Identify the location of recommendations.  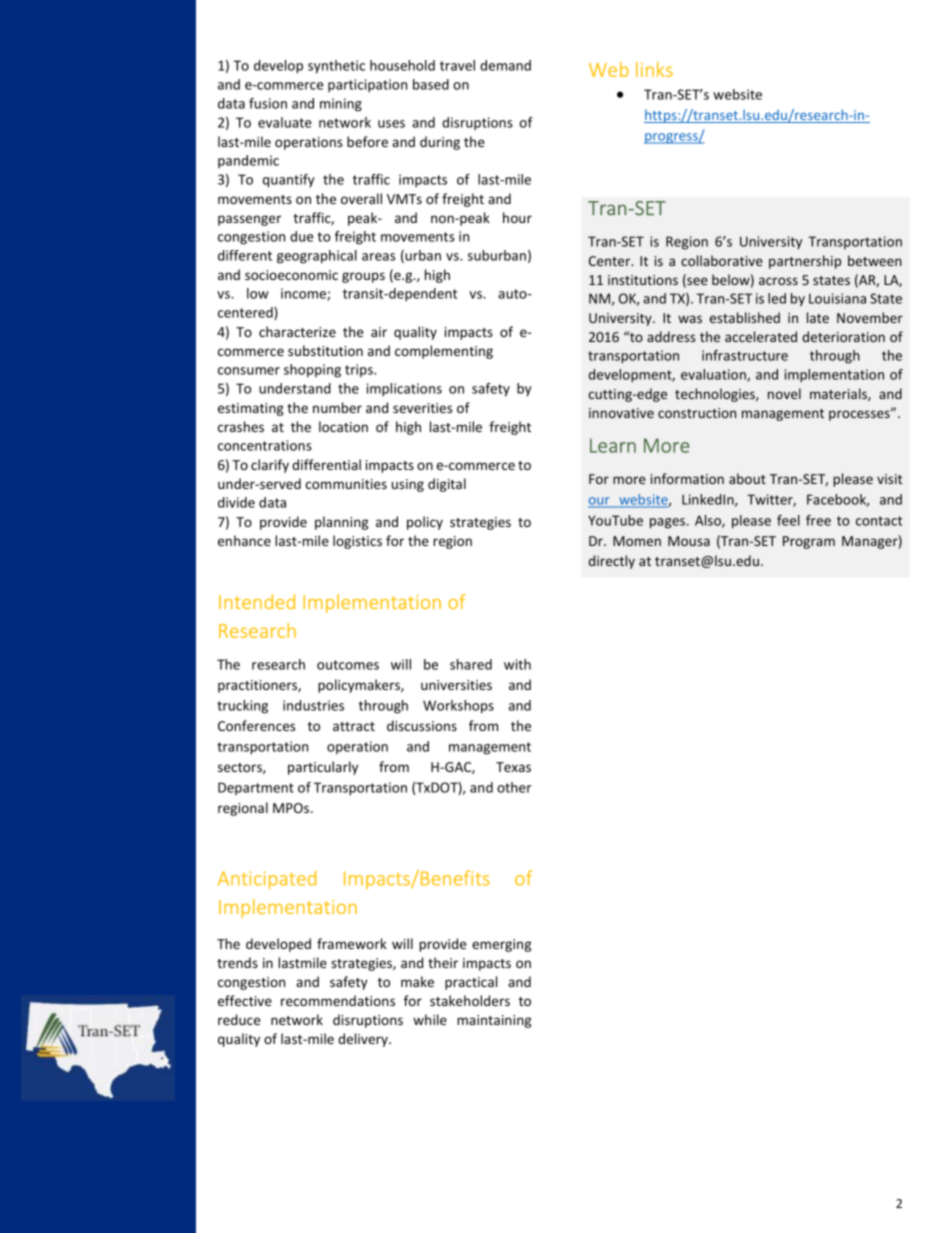
(338, 1000).
